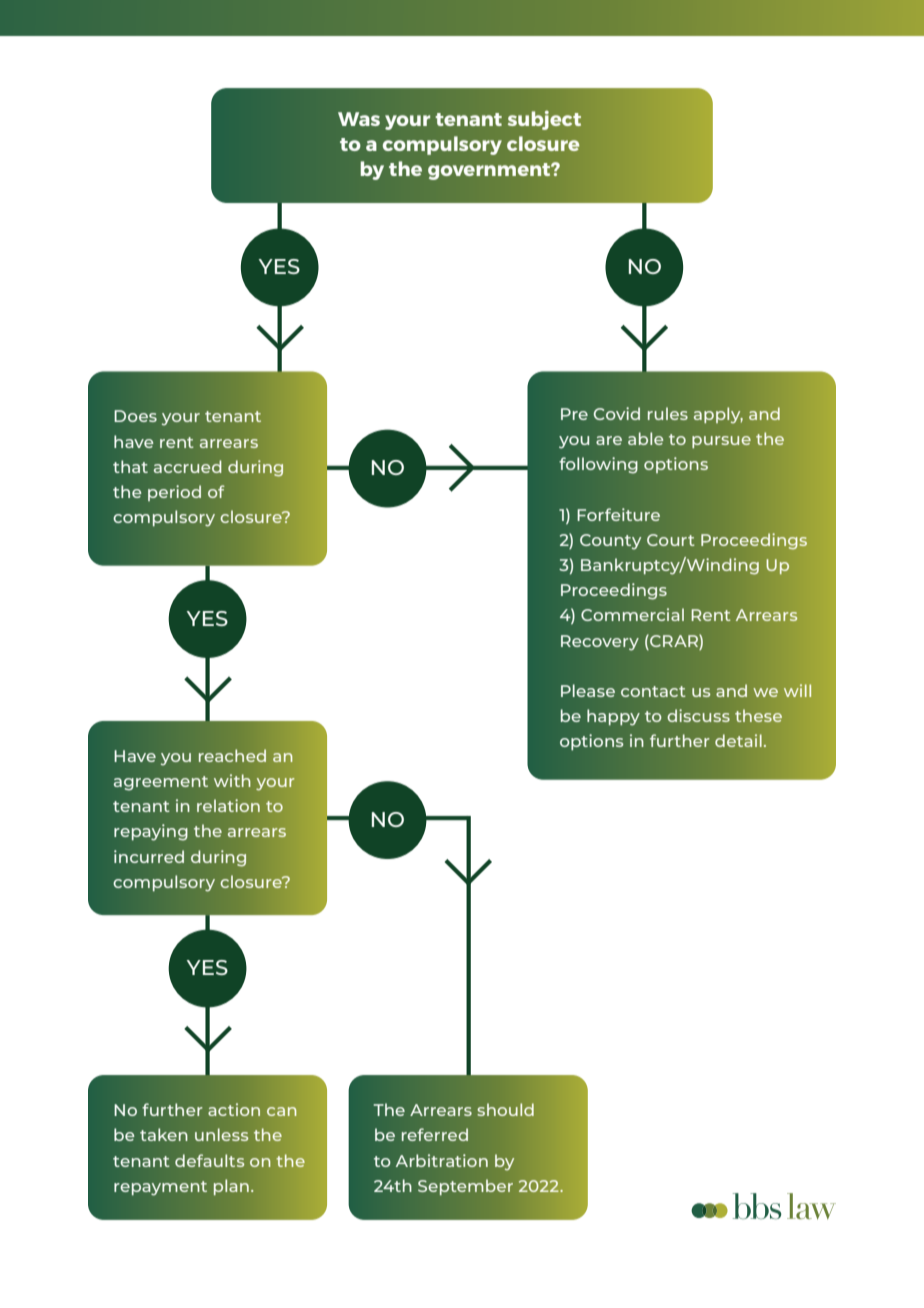 Image resolution: width=924 pixels, height=1308 pixels. I want to click on defaults, so click(210, 1160).
